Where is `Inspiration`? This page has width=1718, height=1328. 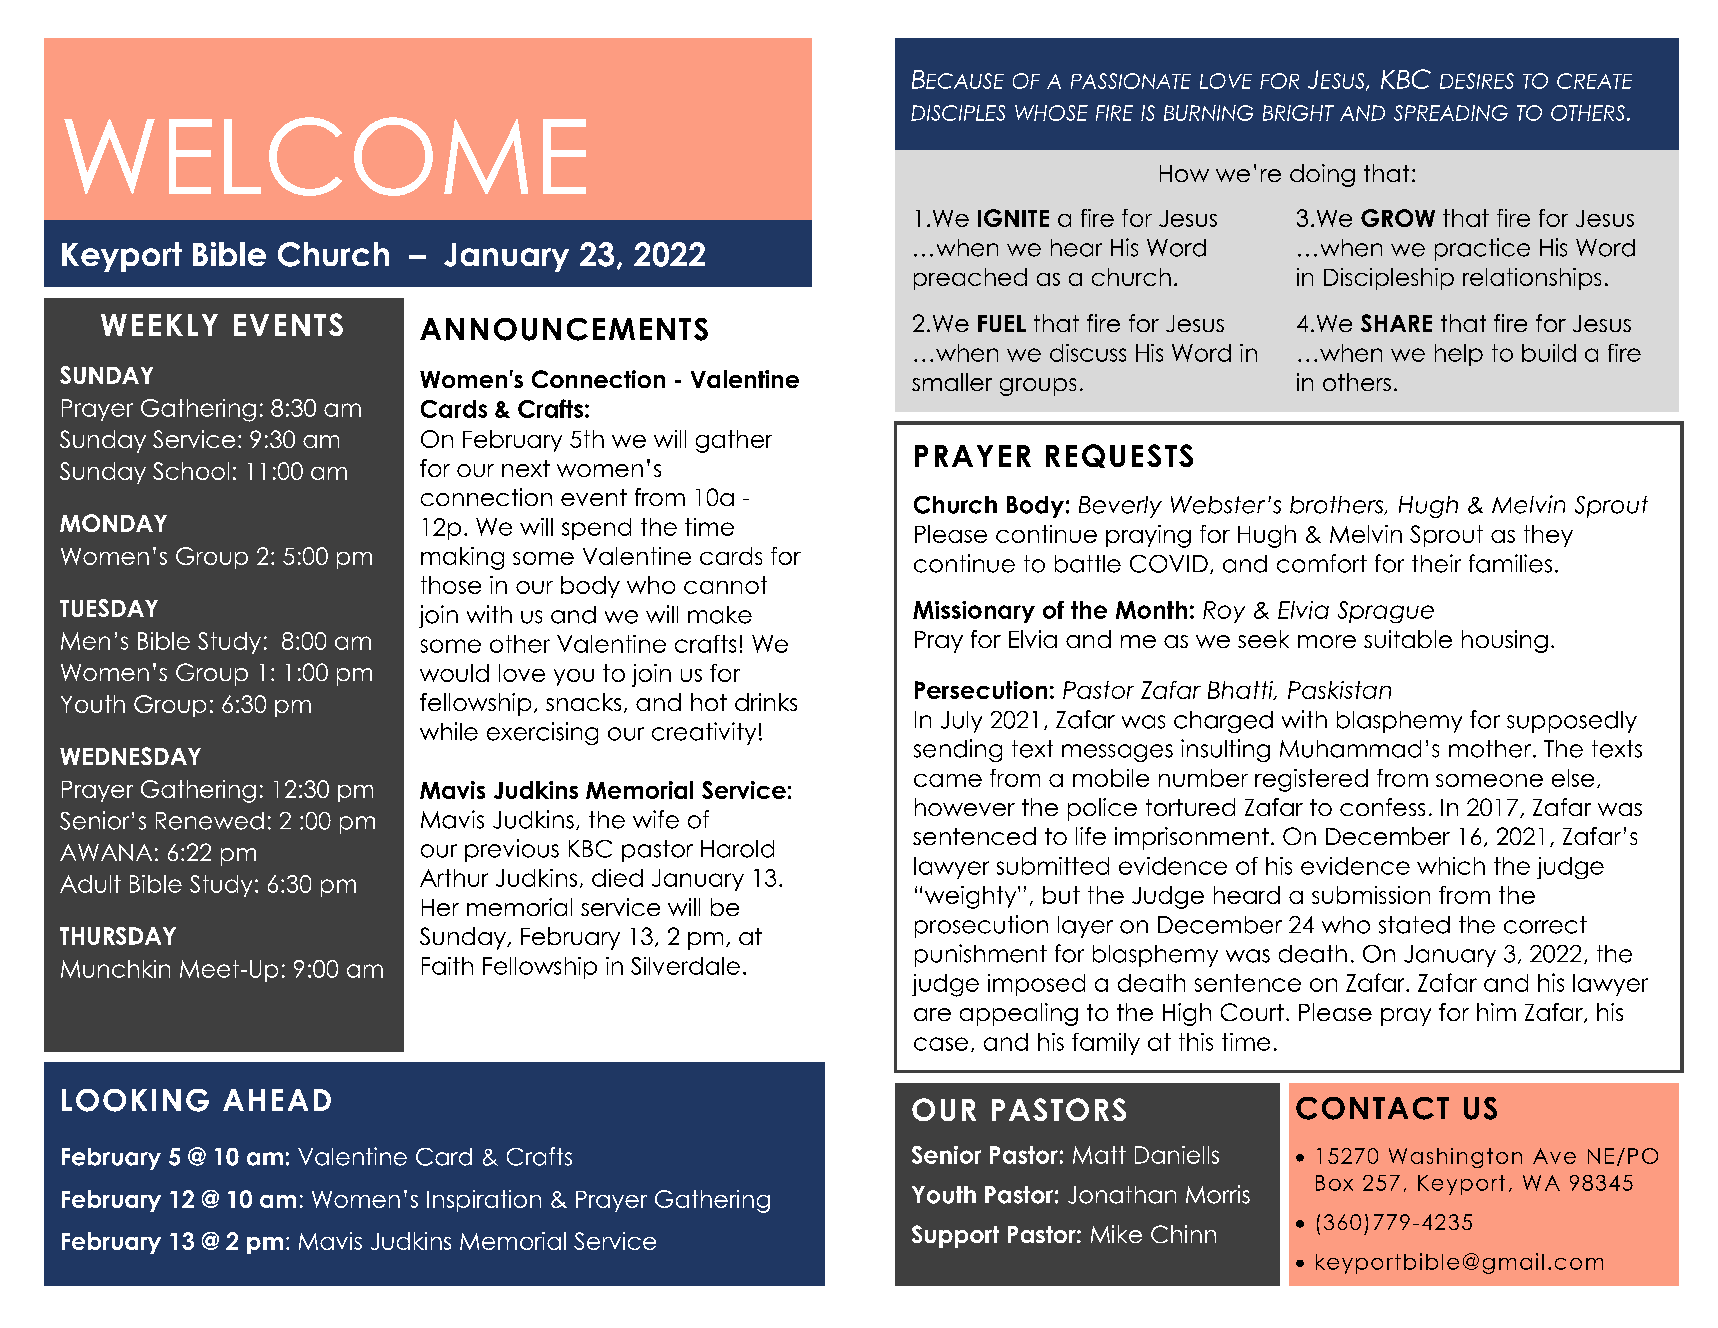
Inspiration is located at coordinates (484, 1201).
